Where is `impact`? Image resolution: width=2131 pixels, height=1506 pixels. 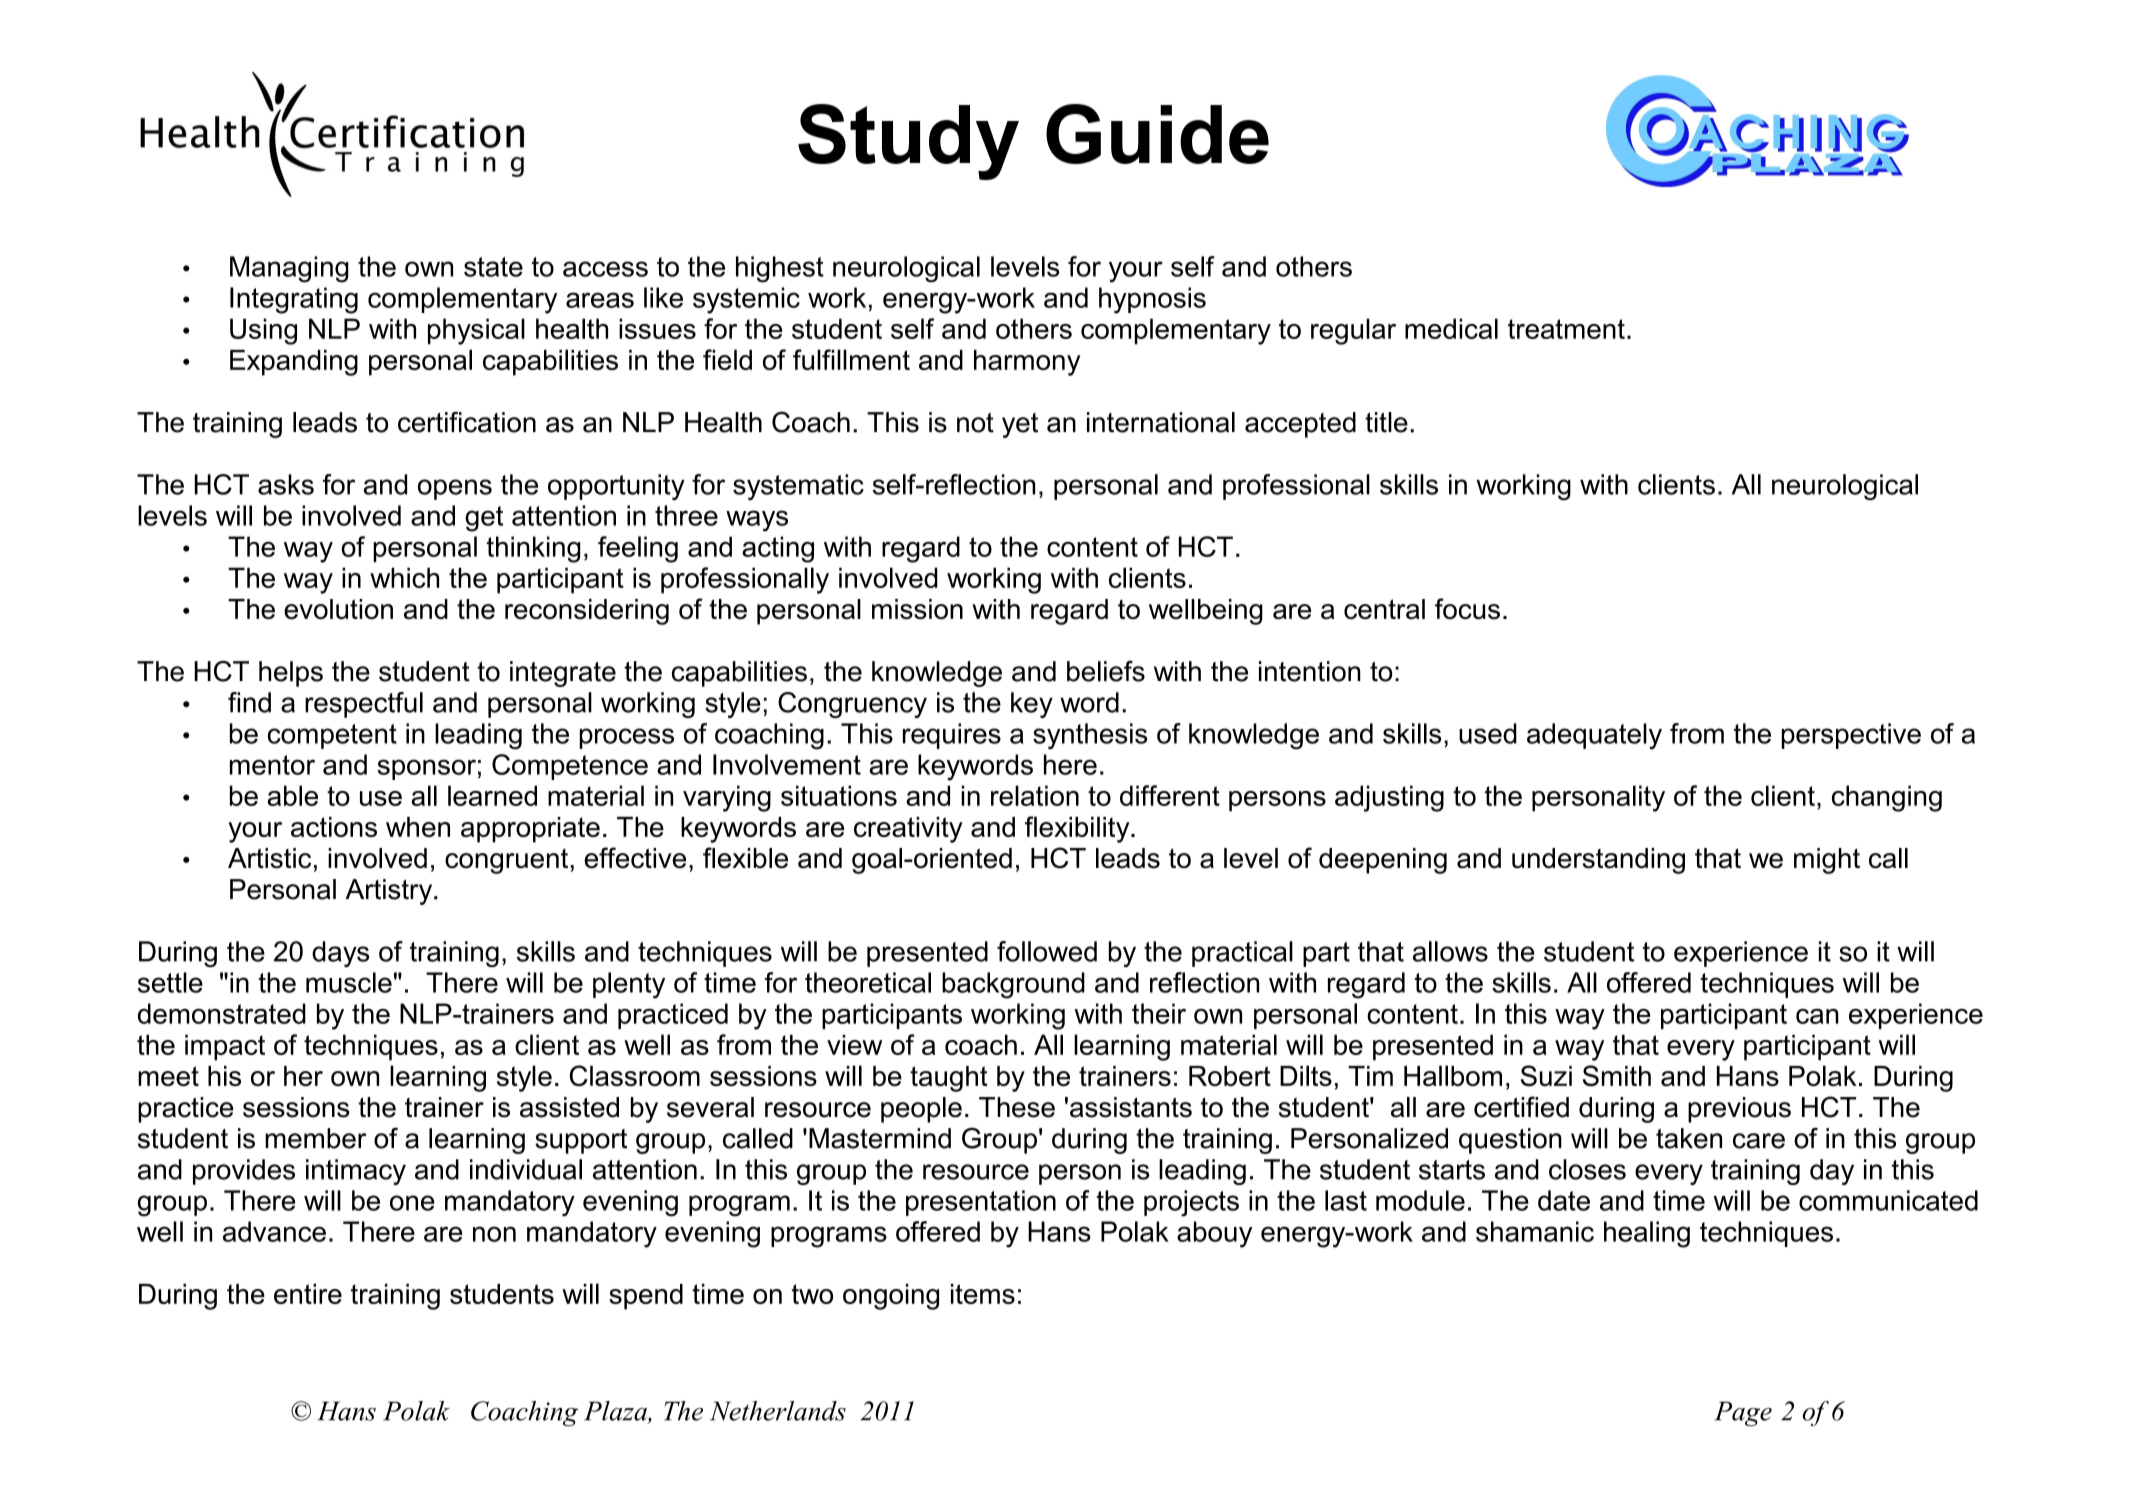 impact is located at coordinates (225, 1047).
